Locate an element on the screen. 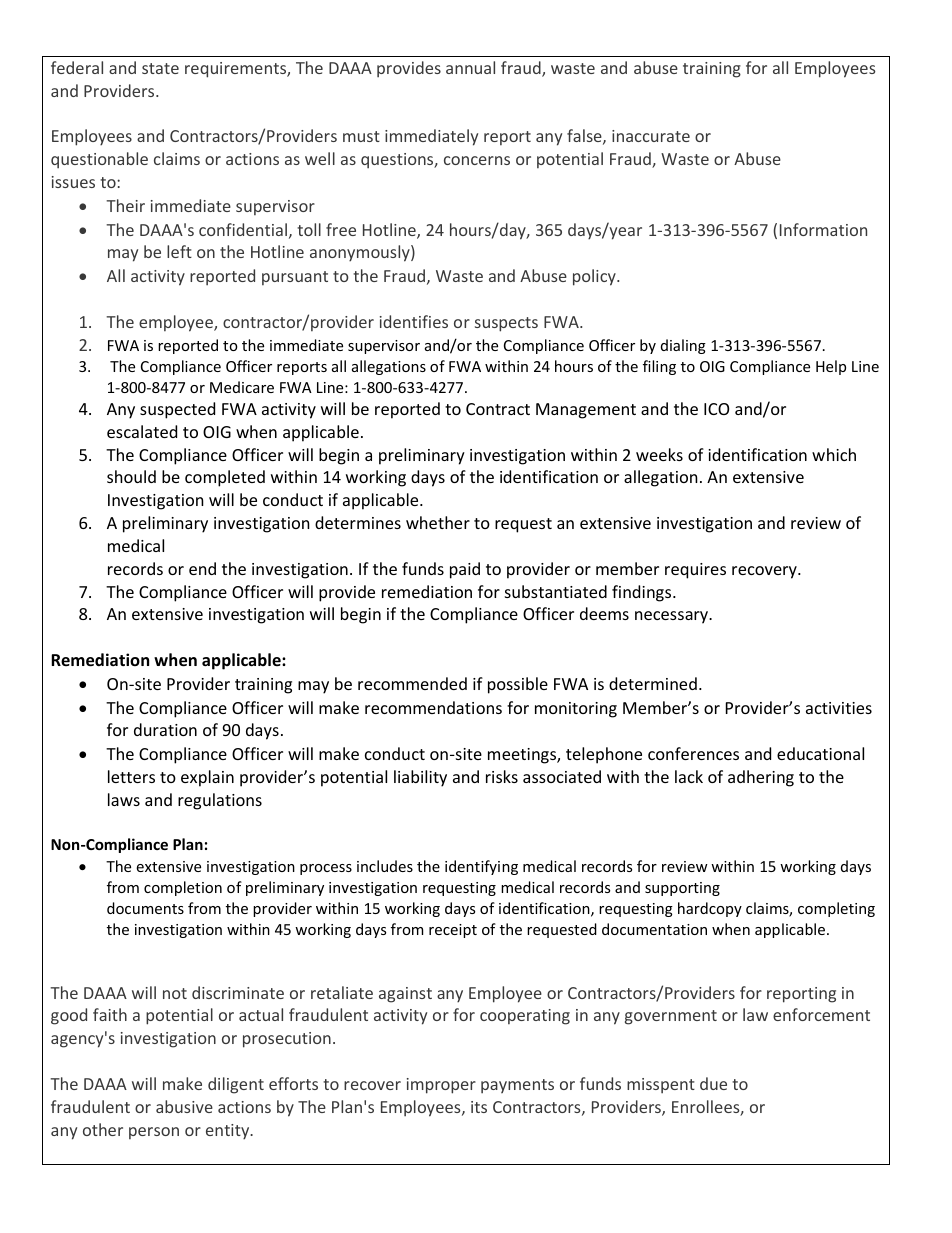 This screenshot has height=1233, width=952. ICO is located at coordinates (716, 409).
